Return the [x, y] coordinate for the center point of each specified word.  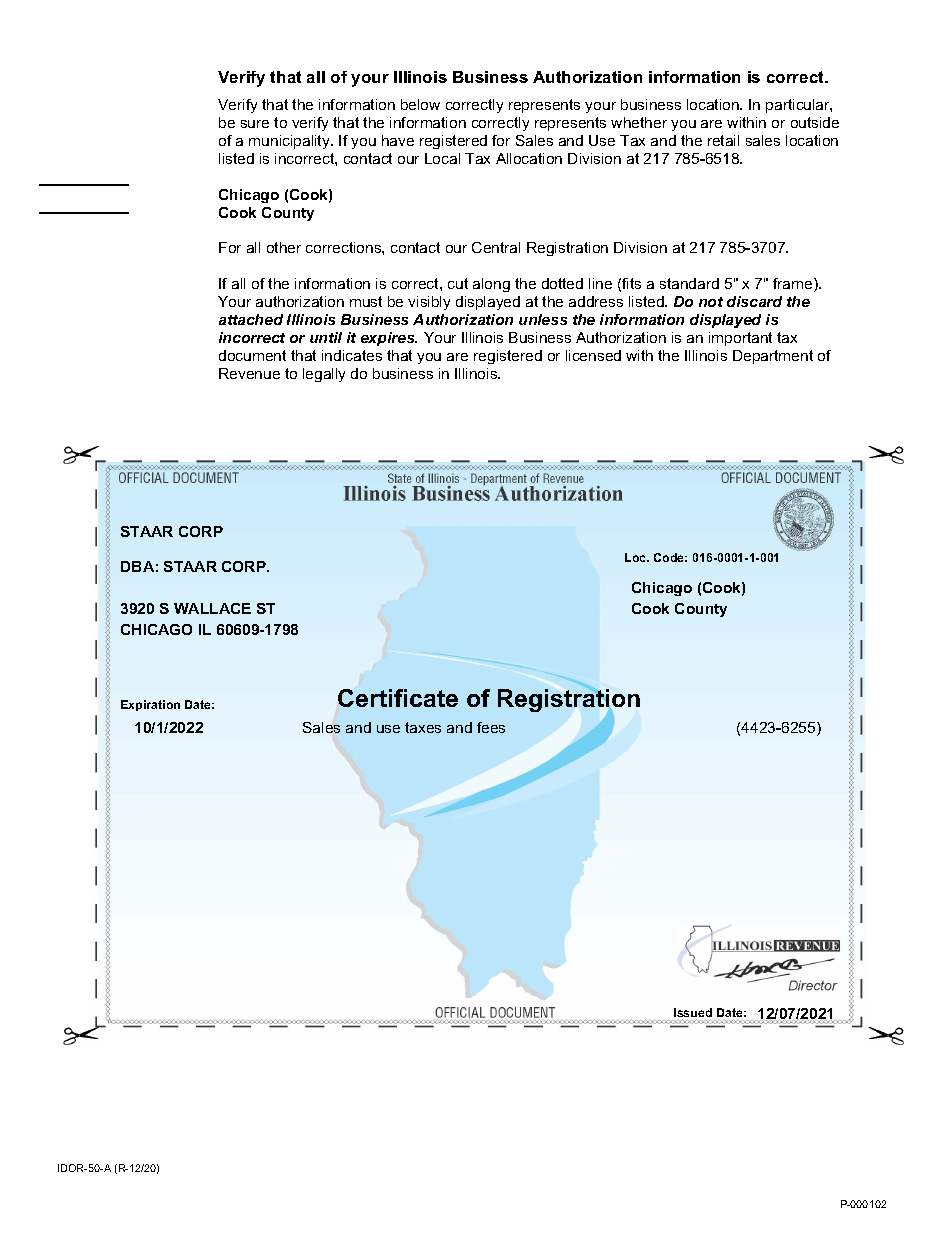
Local [442, 158]
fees [491, 727]
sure [255, 124]
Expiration [150, 705]
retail [723, 140]
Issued [692, 1014]
